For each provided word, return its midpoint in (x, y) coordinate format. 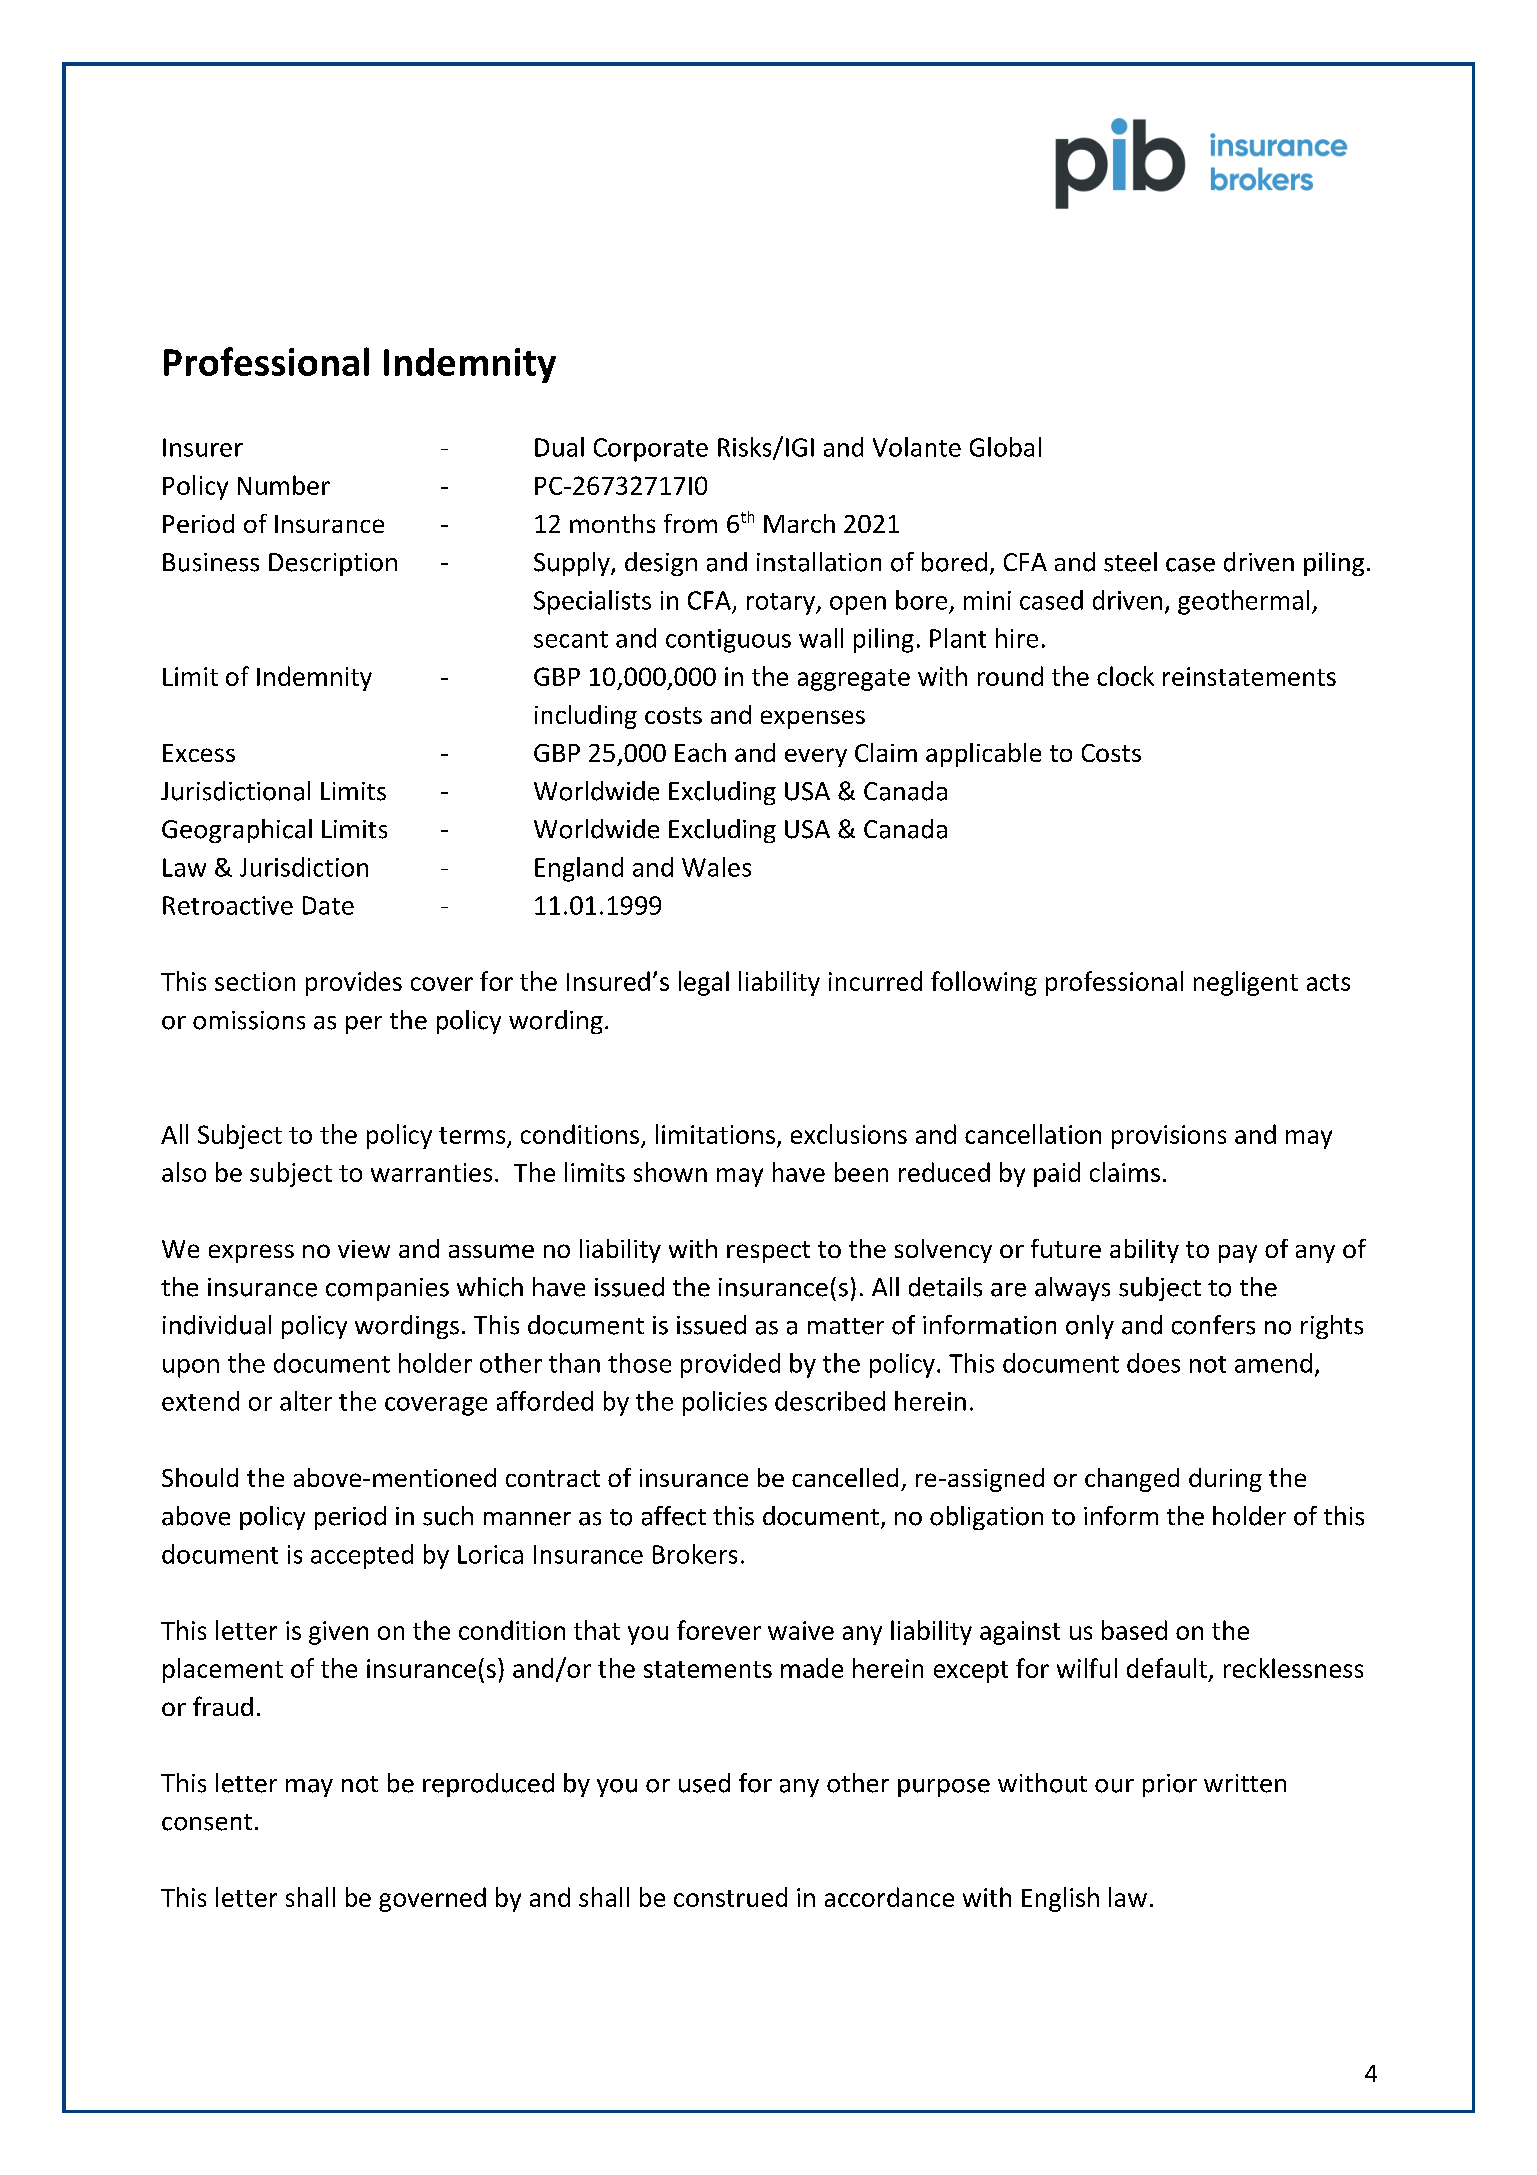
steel (1130, 562)
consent (207, 1822)
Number (284, 485)
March (799, 523)
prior (1170, 1785)
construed (730, 1897)
